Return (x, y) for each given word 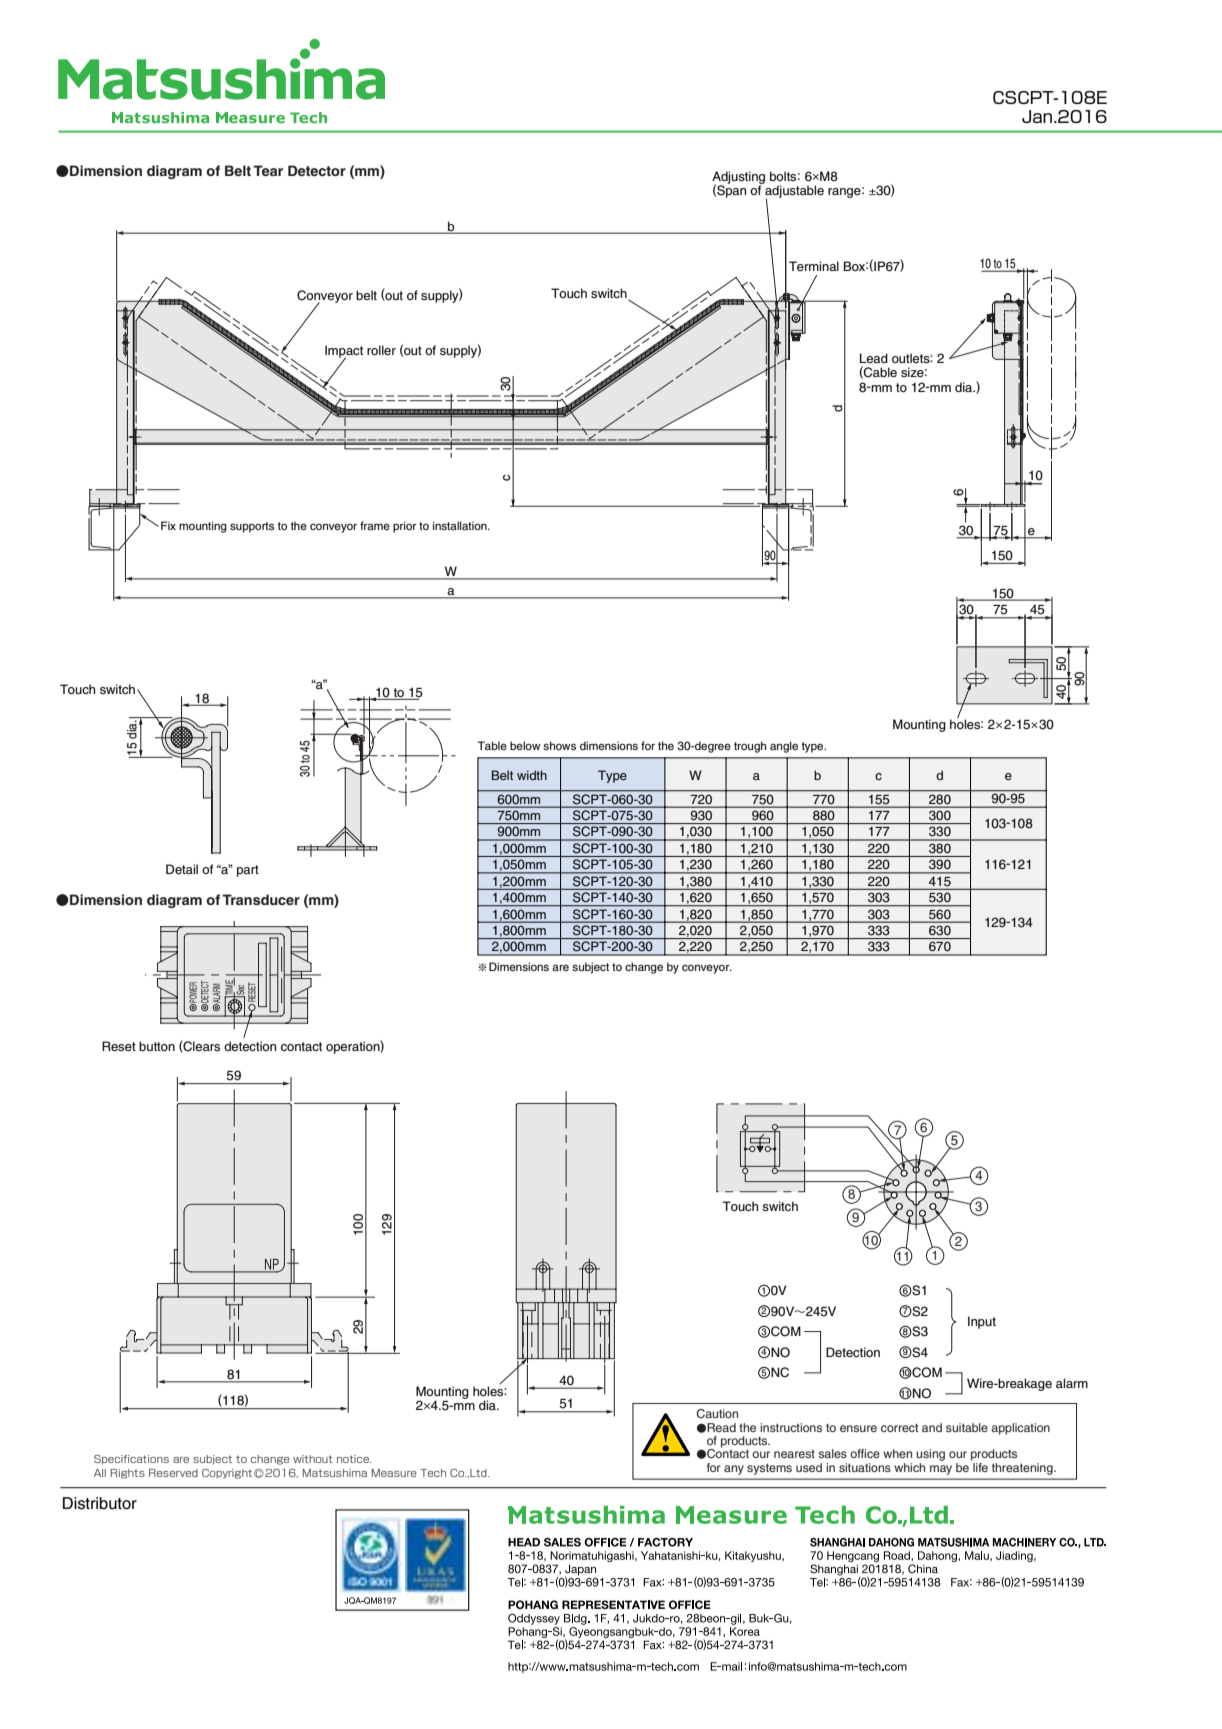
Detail (182, 869)
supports (252, 527)
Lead (874, 358)
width (532, 775)
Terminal (814, 266)
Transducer (261, 899)
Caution (717, 1413)
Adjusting (738, 178)
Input (982, 1322)
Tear (268, 170)
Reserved (173, 1473)
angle (784, 747)
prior (405, 527)
